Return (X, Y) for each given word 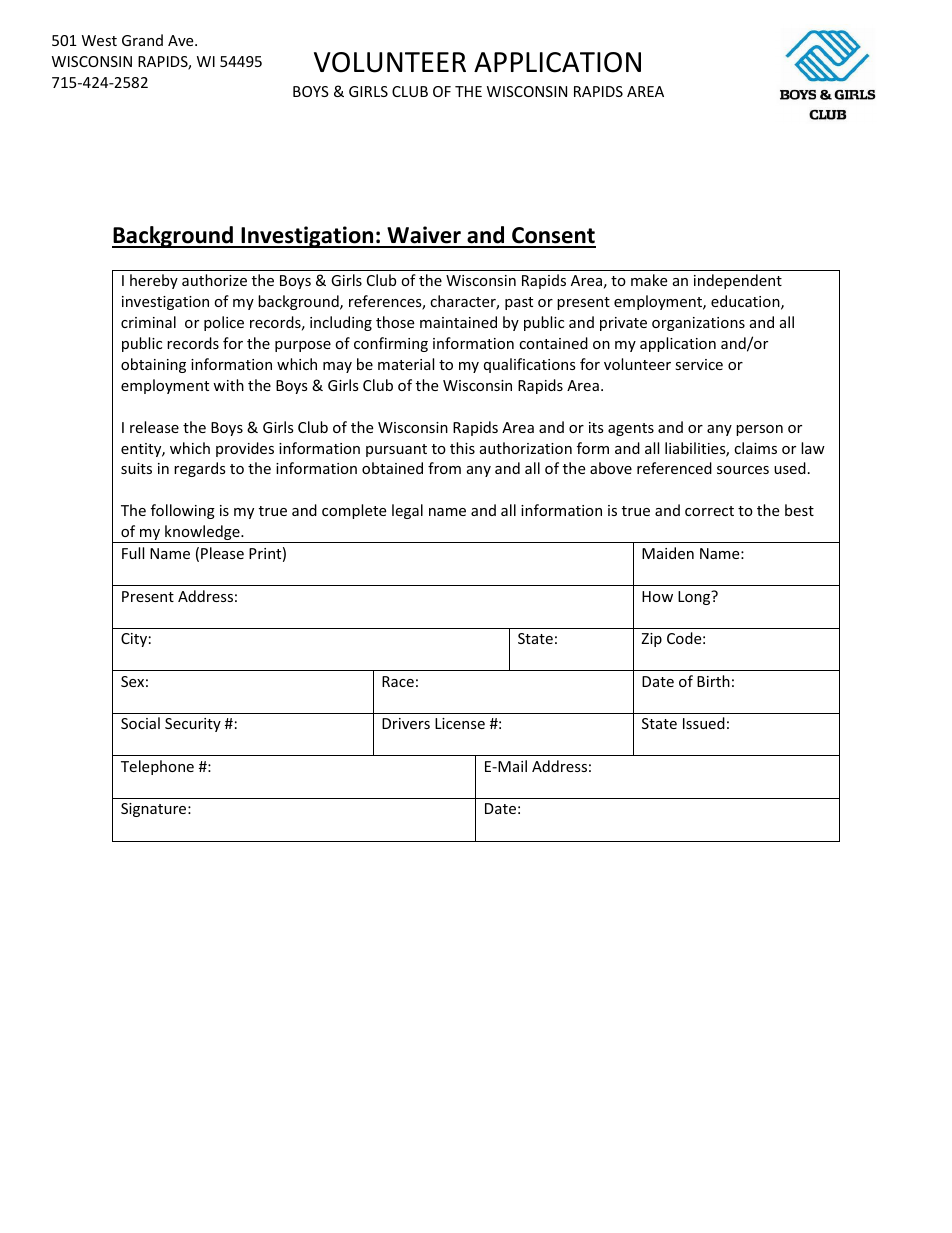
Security (193, 725)
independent (738, 281)
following (183, 511)
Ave (182, 40)
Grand (142, 40)
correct (709, 511)
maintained (458, 322)
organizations (698, 324)
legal (407, 511)
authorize (214, 280)
